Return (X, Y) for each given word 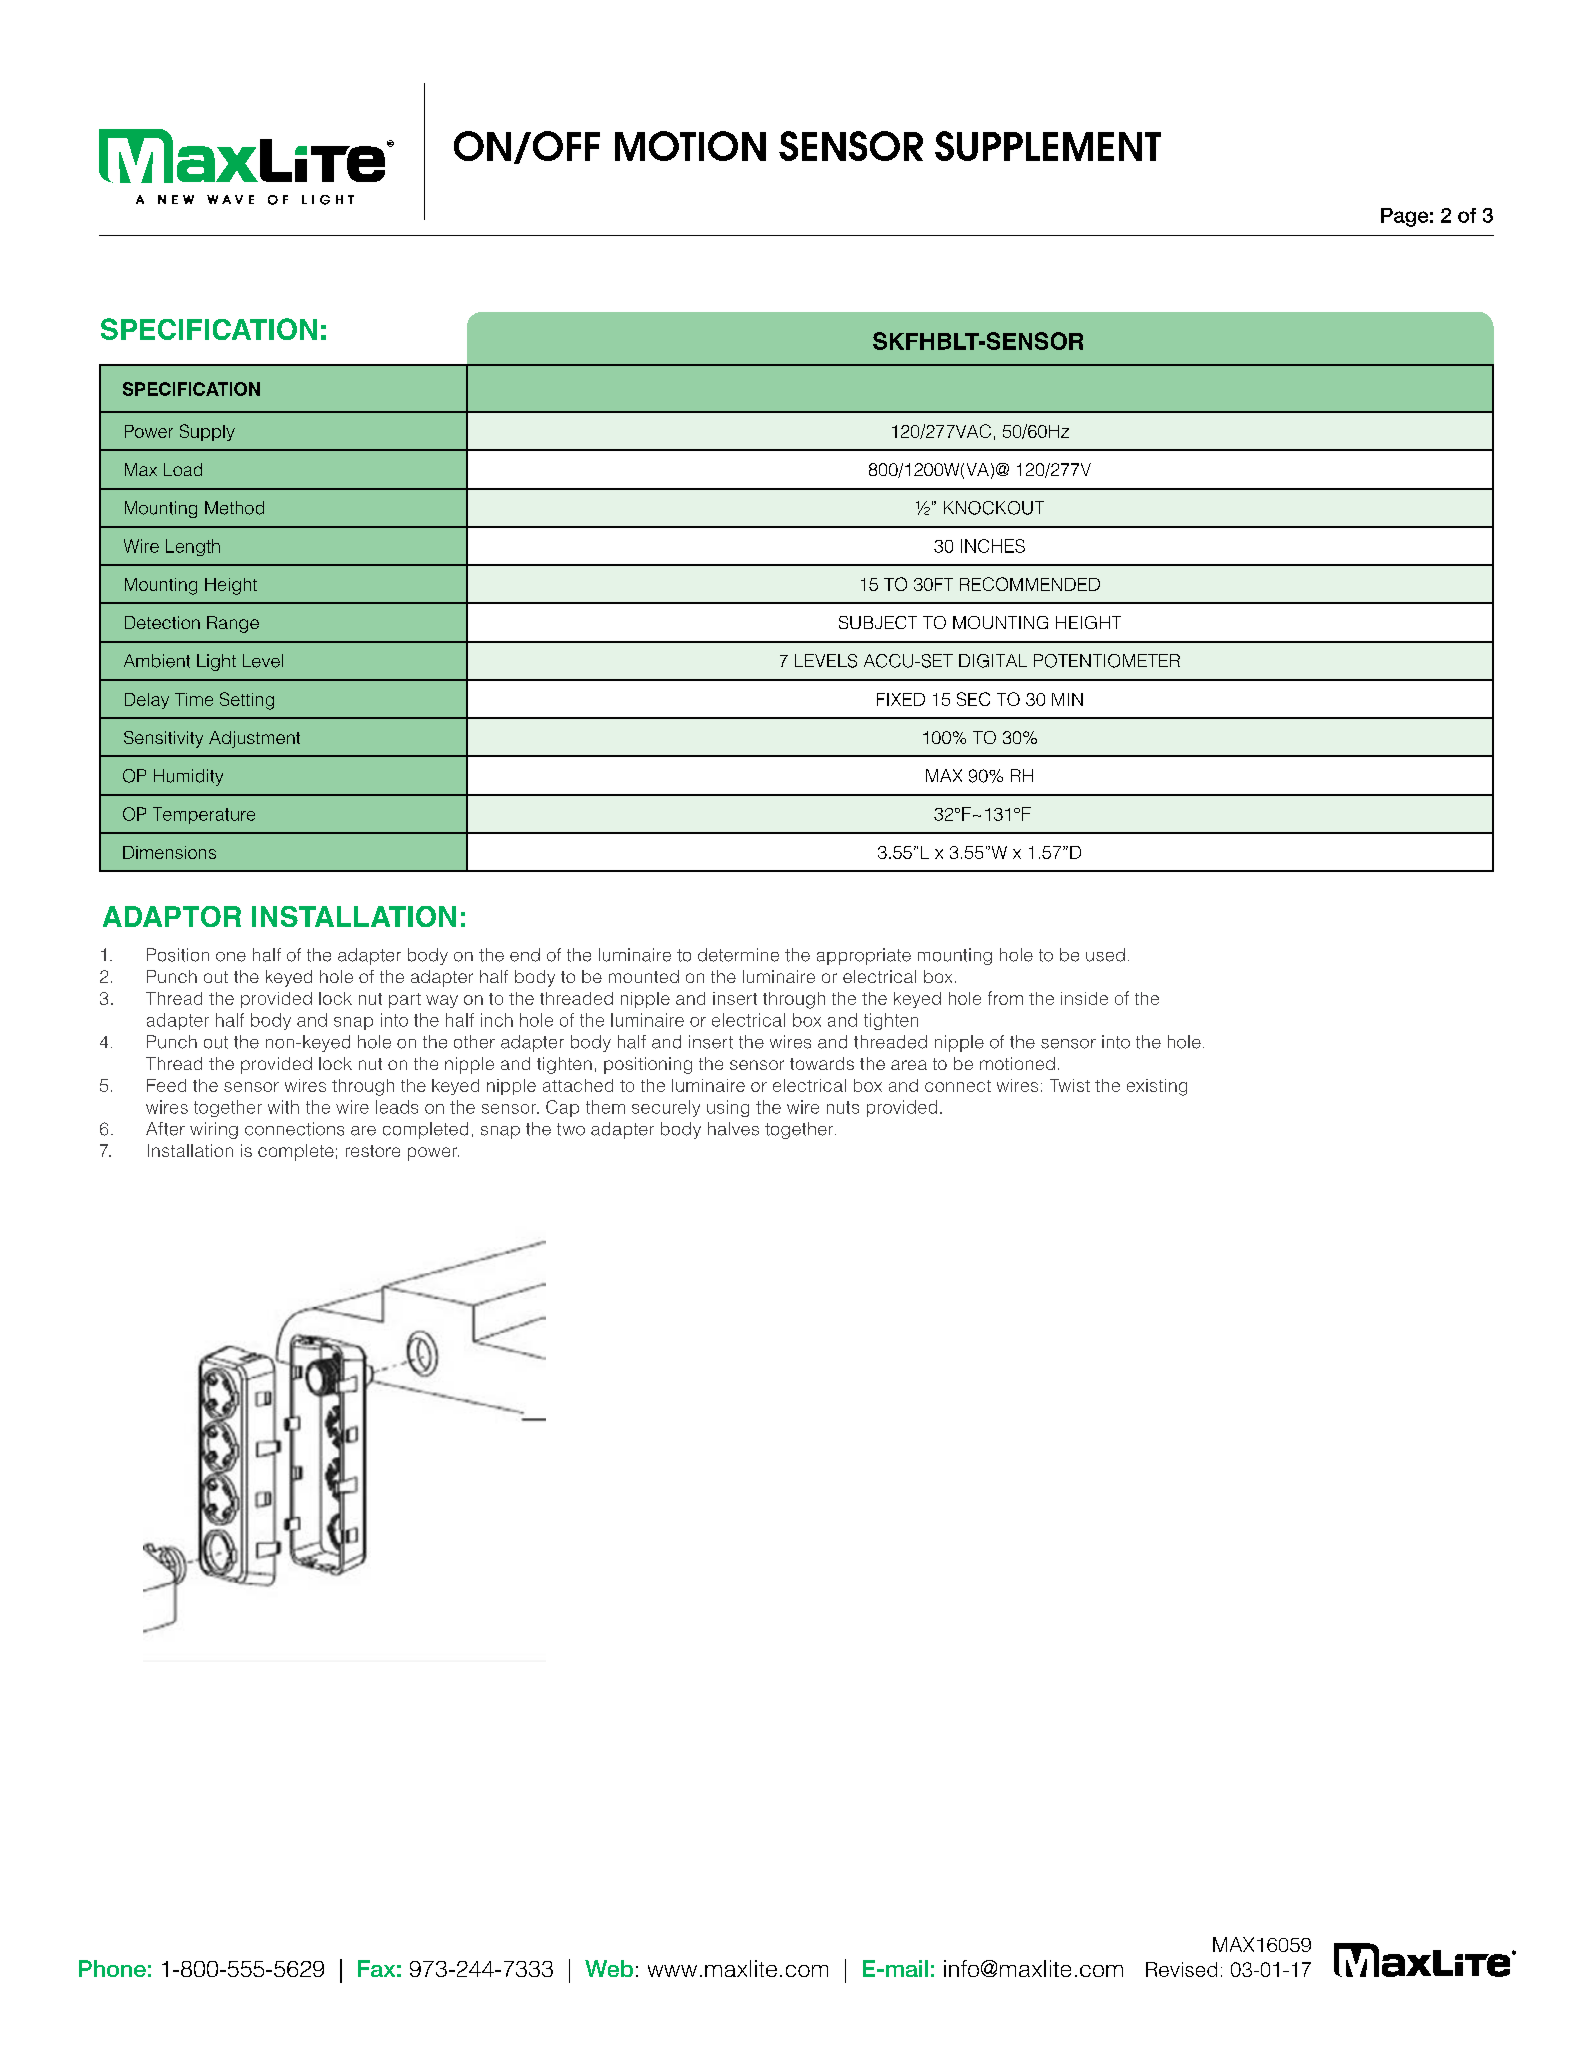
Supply (207, 432)
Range (233, 624)
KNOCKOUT (994, 508)
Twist (1070, 1085)
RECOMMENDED (1030, 584)
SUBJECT (878, 622)
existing (1157, 1087)
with (283, 1107)
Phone (112, 1968)
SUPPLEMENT (1048, 146)
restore (373, 1151)
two (571, 1129)
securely (666, 1108)
